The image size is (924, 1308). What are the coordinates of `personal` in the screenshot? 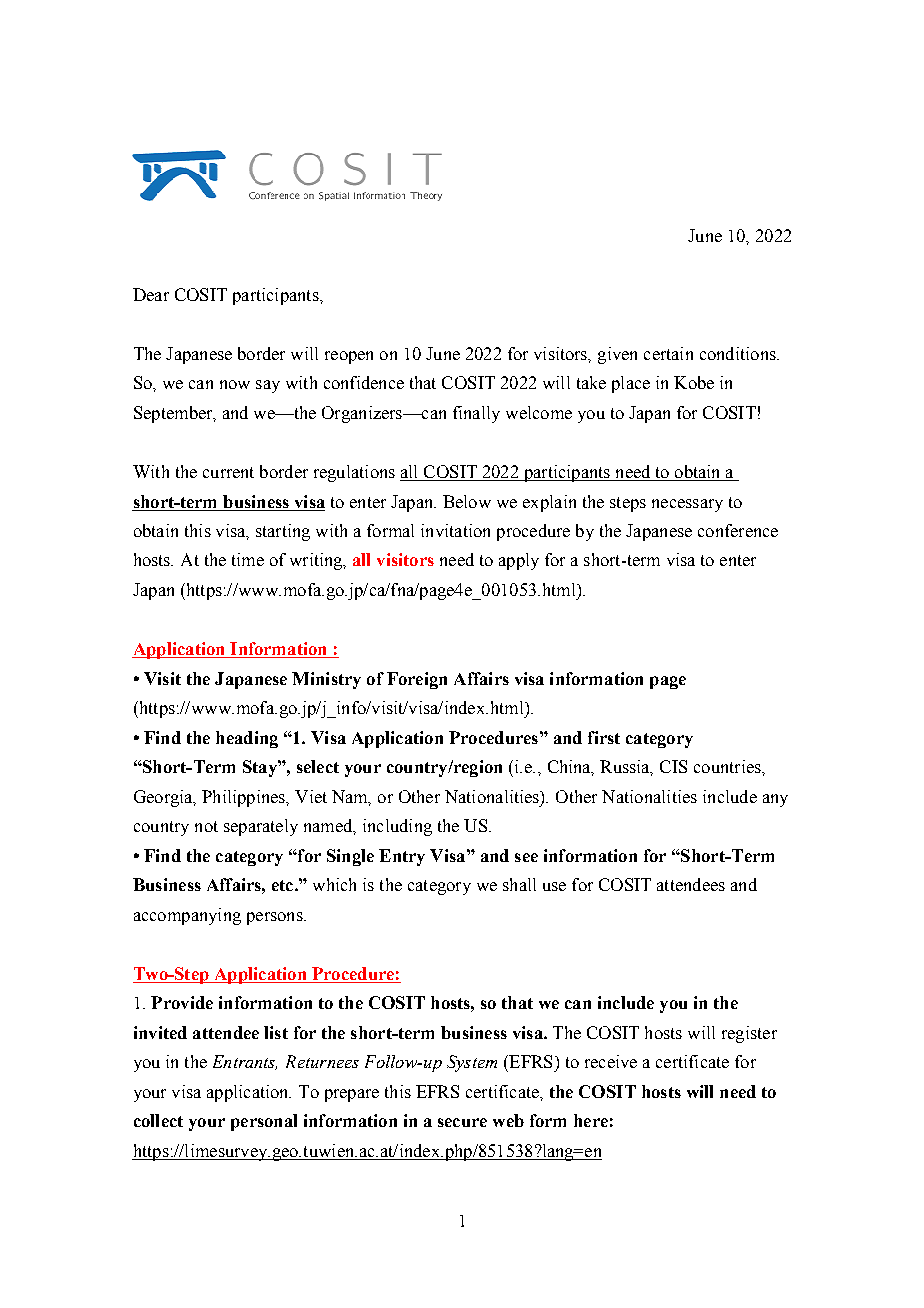 It's located at (264, 1122).
